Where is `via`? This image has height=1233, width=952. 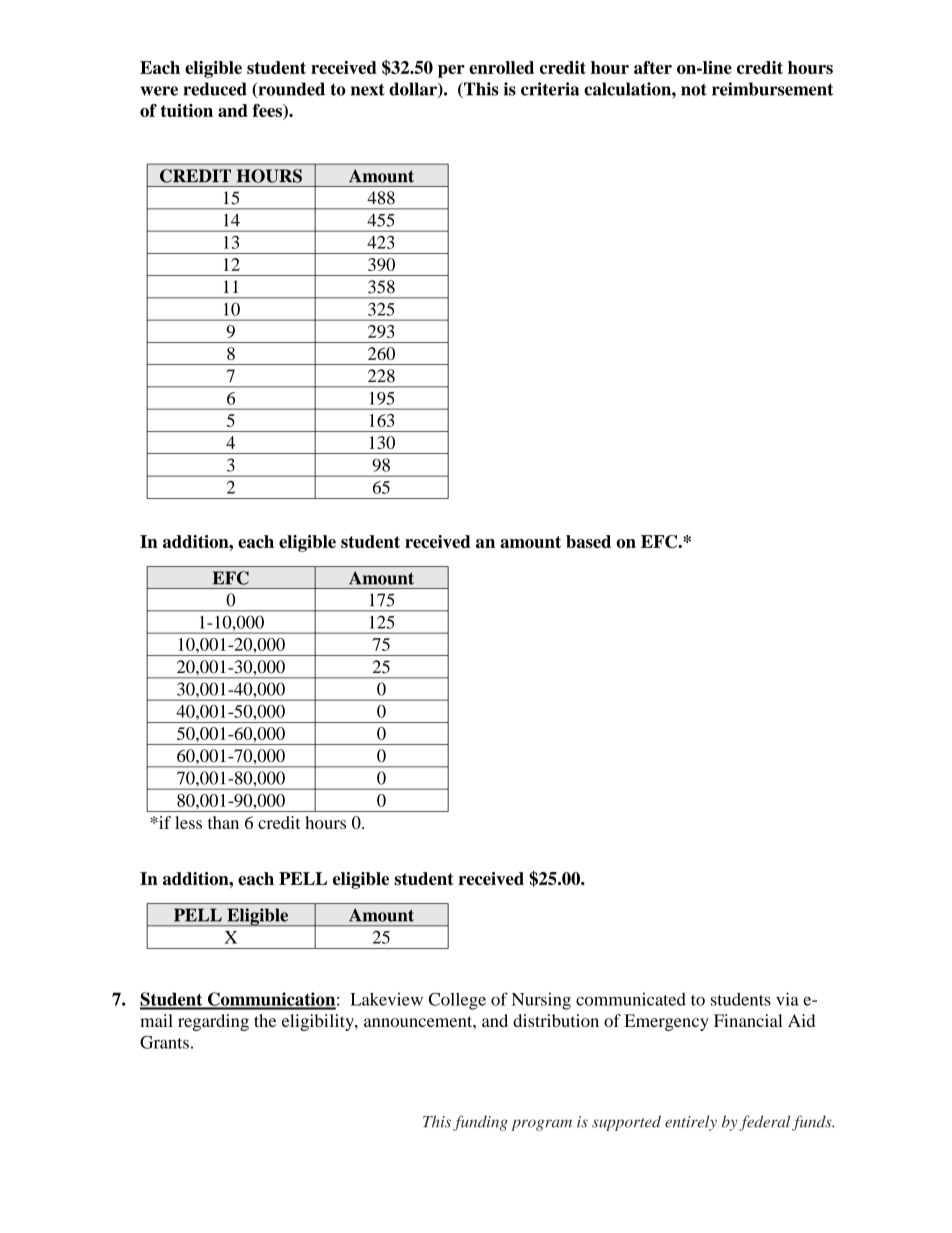
via is located at coordinates (787, 999).
